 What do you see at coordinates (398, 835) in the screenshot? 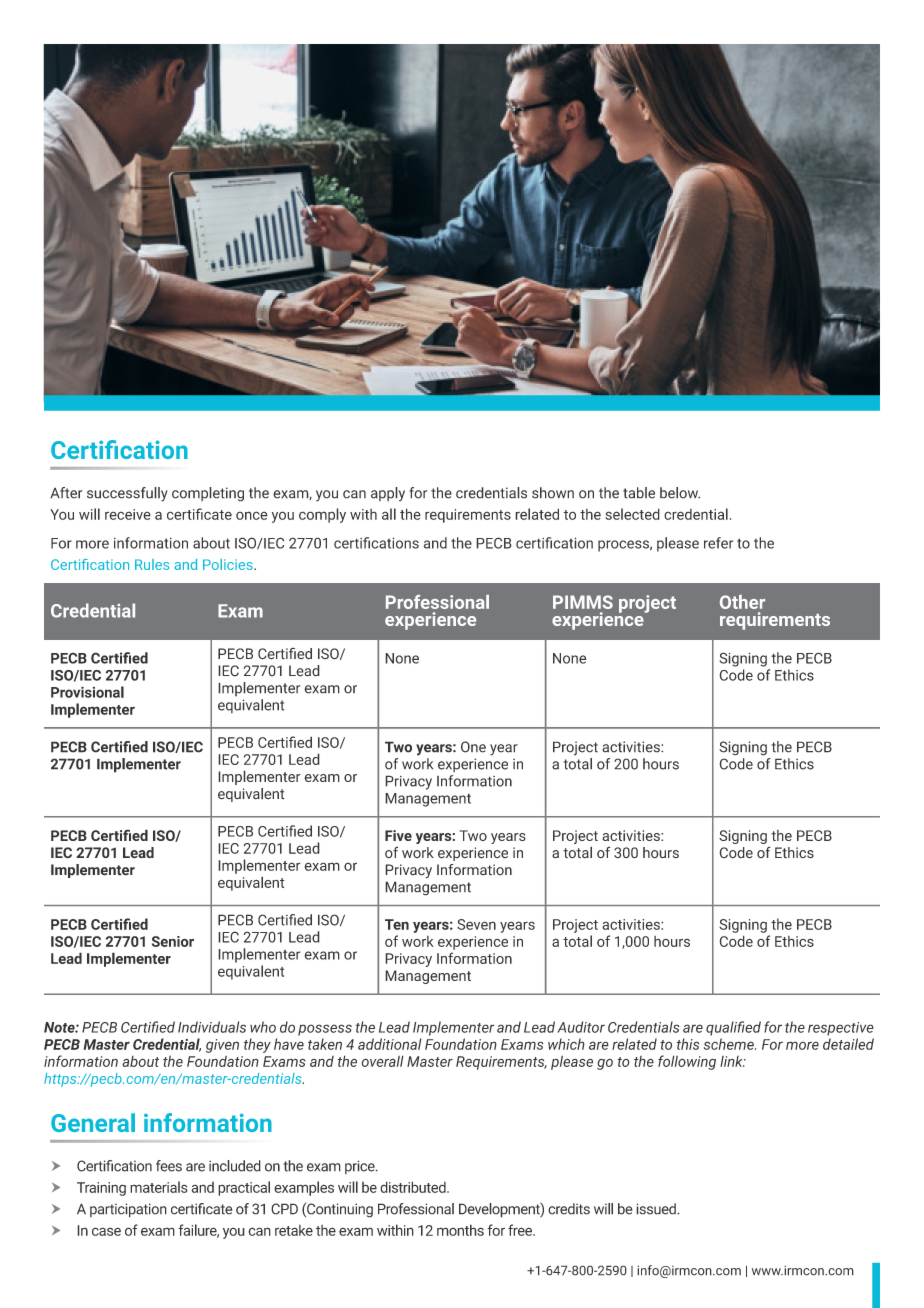
I see `Five` at bounding box center [398, 835].
